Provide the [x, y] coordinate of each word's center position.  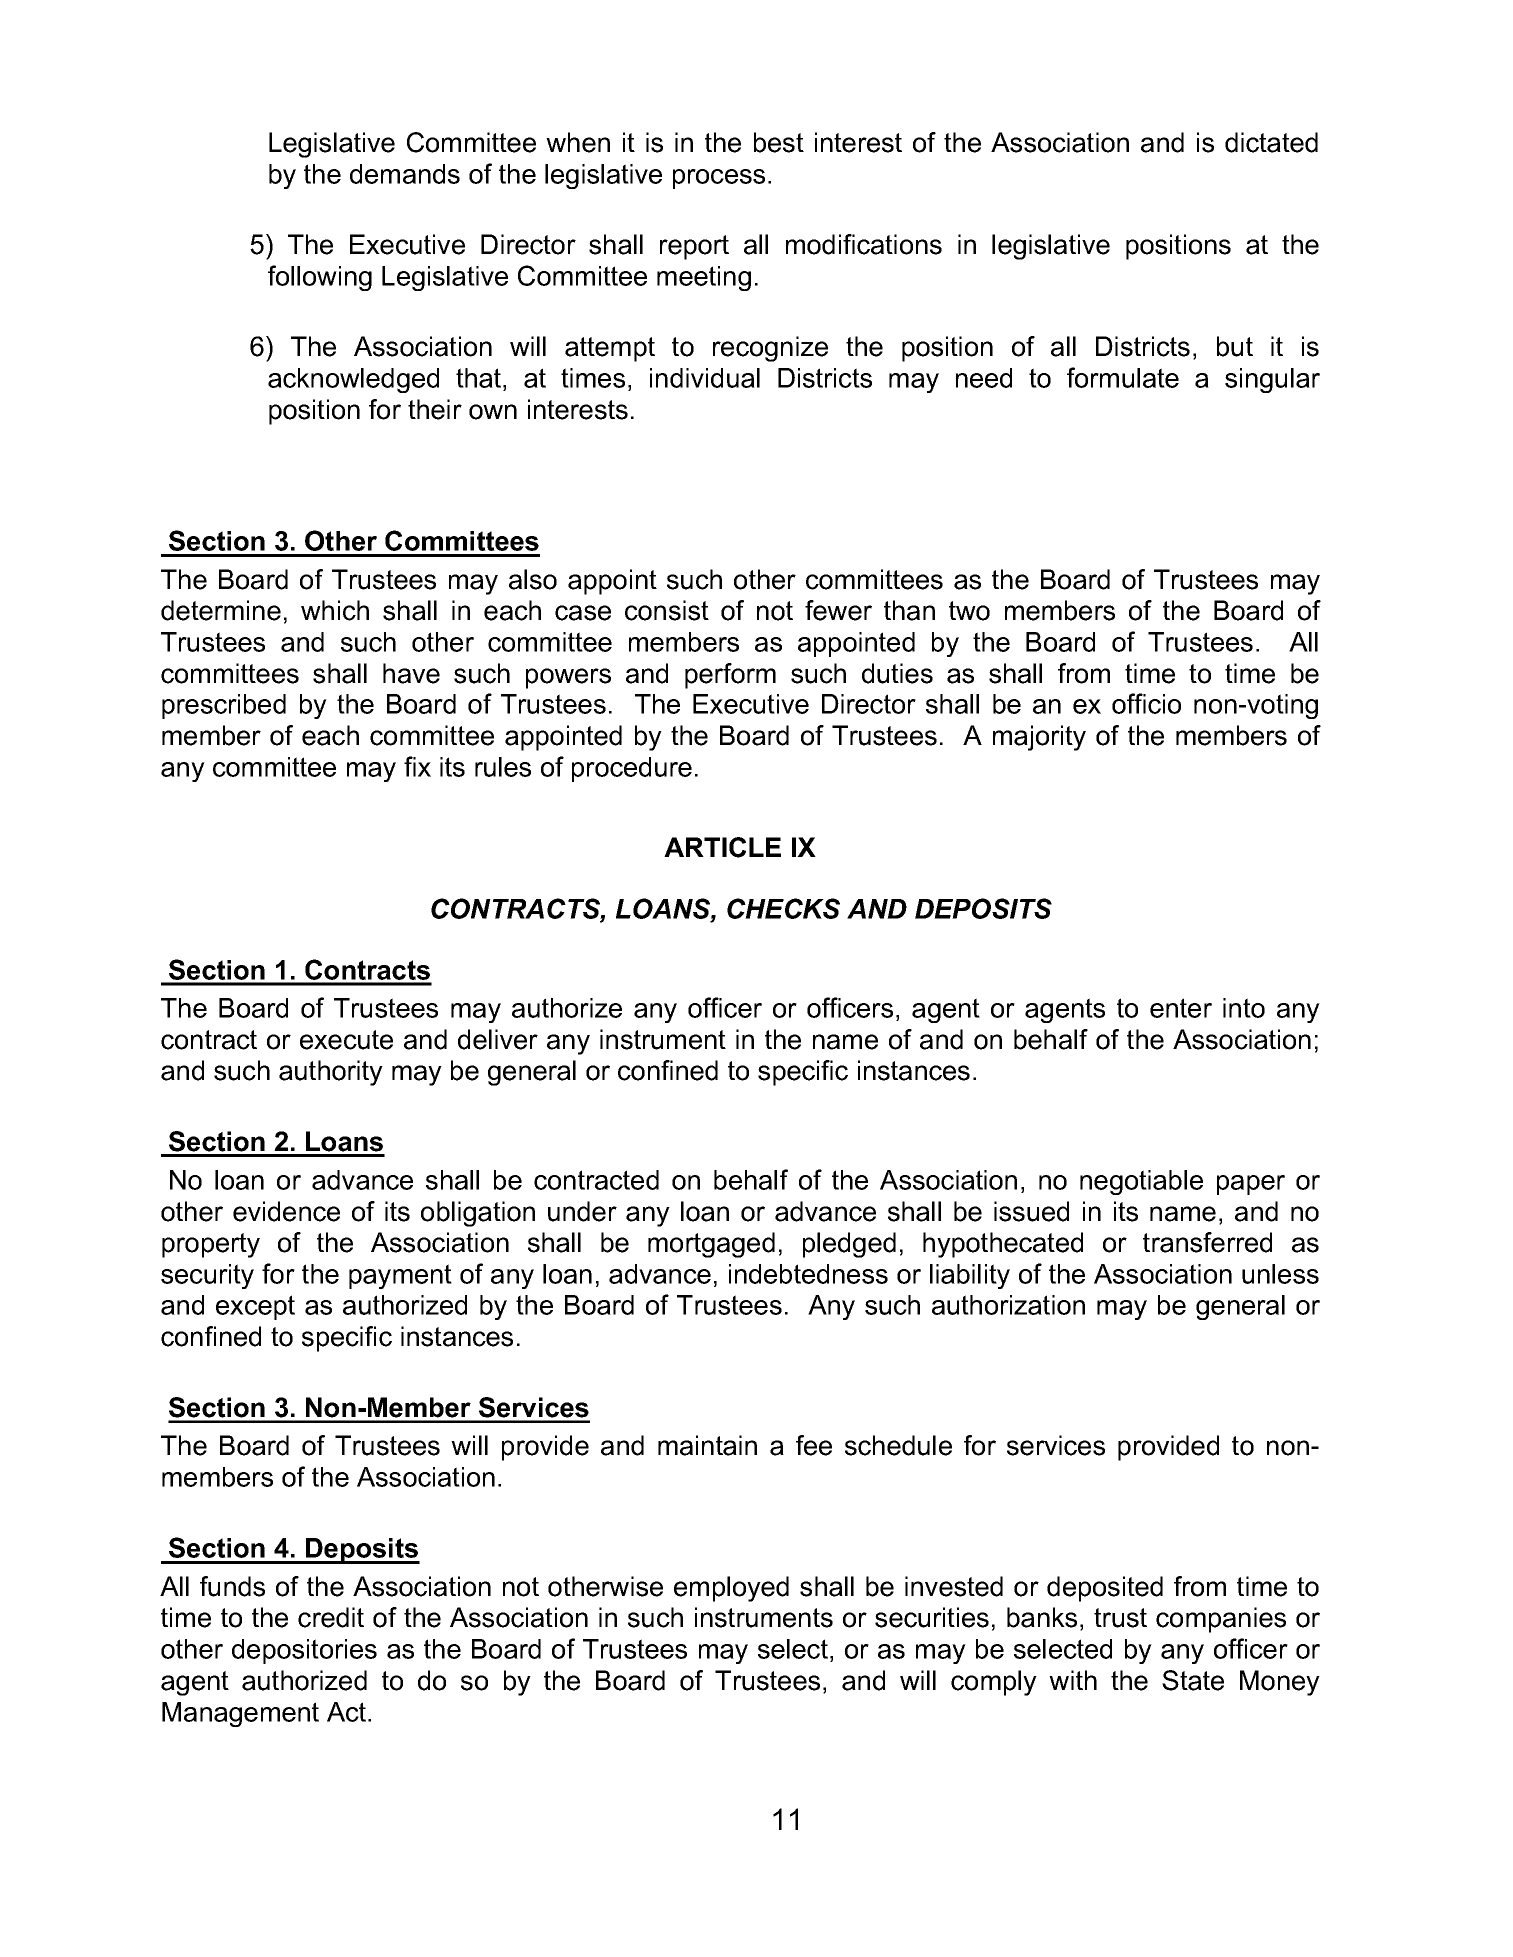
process [719, 179]
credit [331, 1617]
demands [405, 174]
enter [1181, 1008]
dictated [1271, 142]
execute [346, 1040]
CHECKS [783, 908]
